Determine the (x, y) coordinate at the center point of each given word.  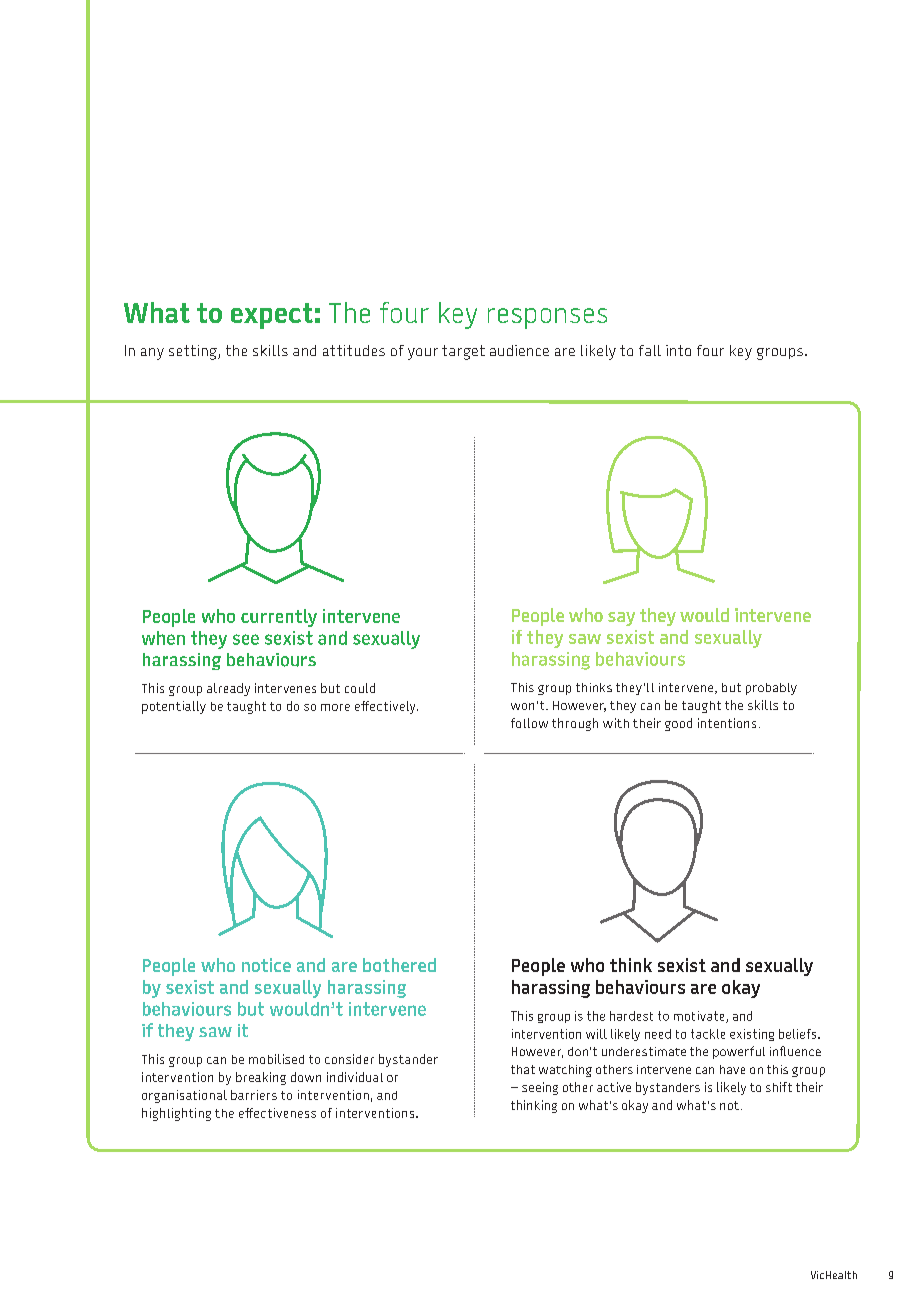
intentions (727, 723)
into (678, 350)
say (621, 619)
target (463, 352)
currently (279, 618)
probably (771, 689)
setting (194, 352)
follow (529, 723)
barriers (254, 1095)
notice (266, 965)
